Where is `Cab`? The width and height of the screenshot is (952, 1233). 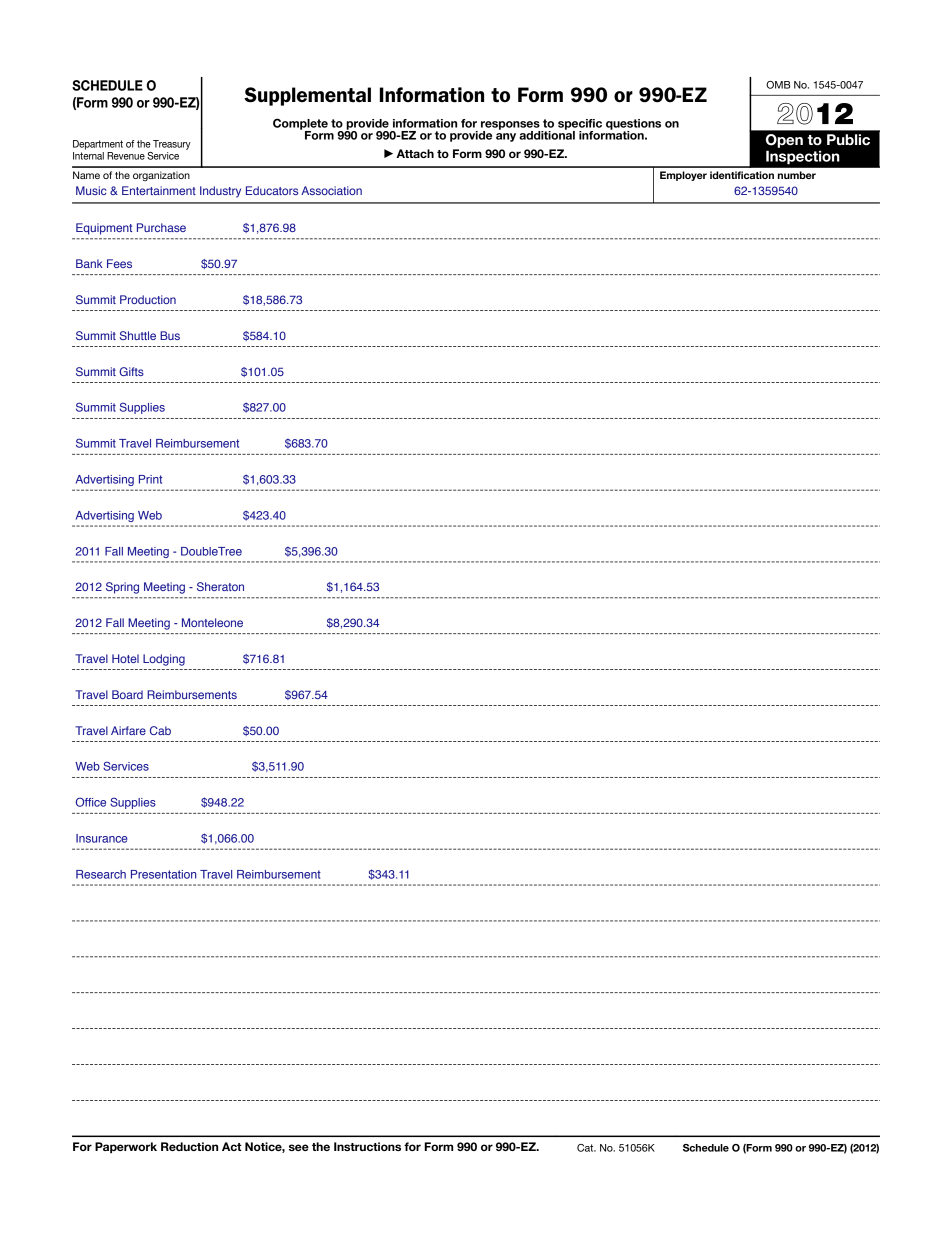
Cab is located at coordinates (160, 730).
